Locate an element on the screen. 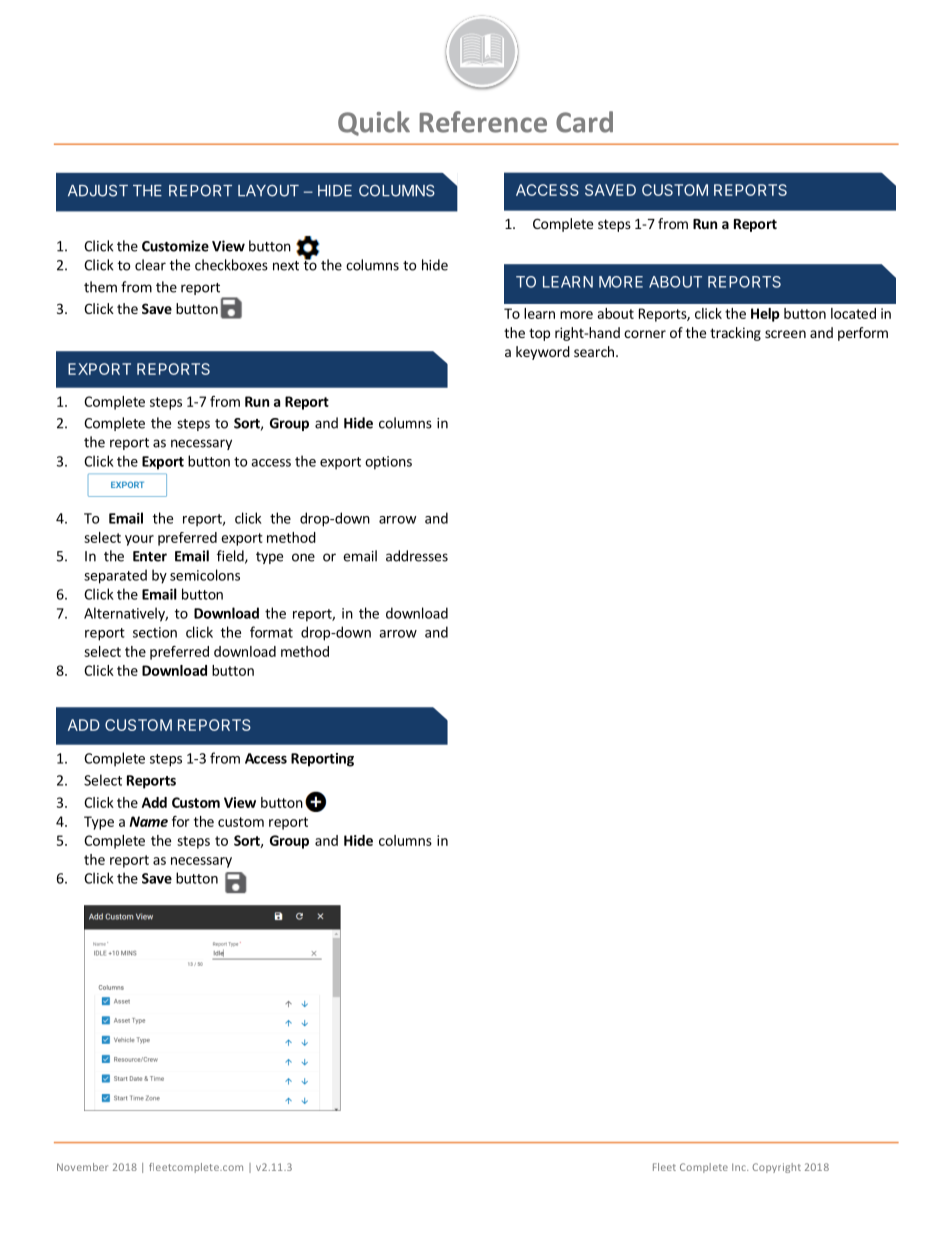 The height and width of the screenshot is (1233, 952). addresses is located at coordinates (417, 556).
